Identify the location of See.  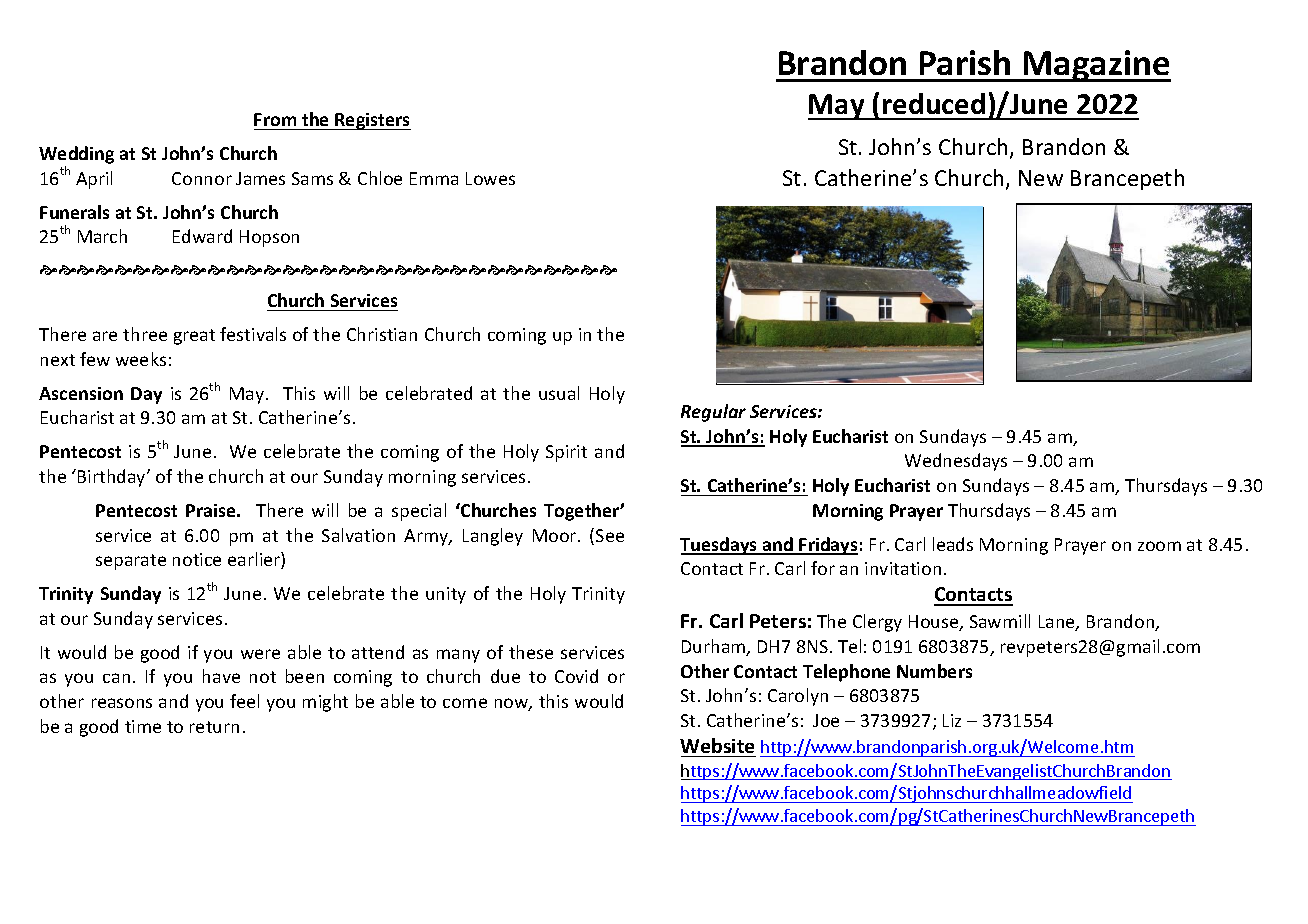
(610, 535).
